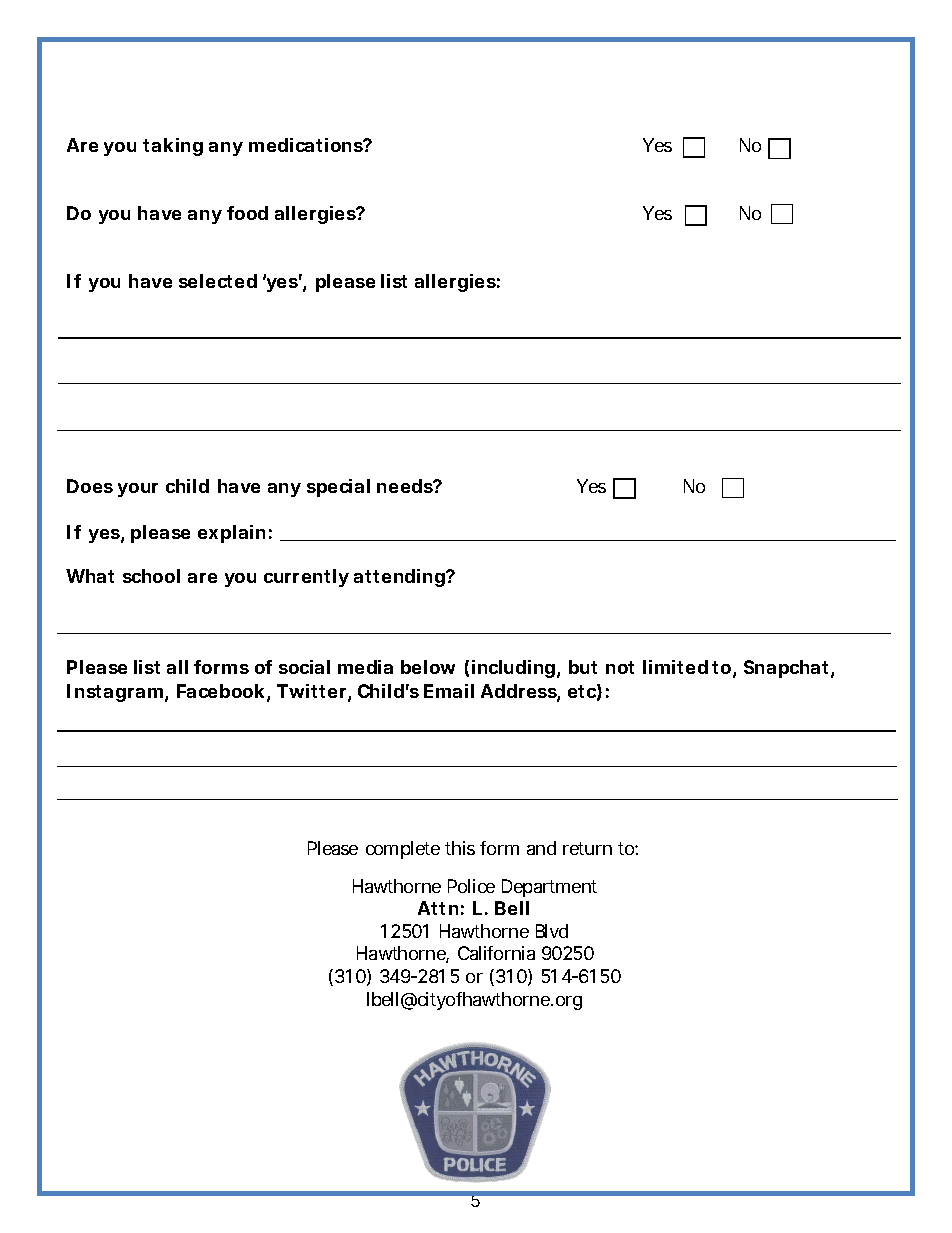 Image resolution: width=952 pixels, height=1233 pixels. What do you see at coordinates (399, 578) in the screenshot?
I see `attending` at bounding box center [399, 578].
